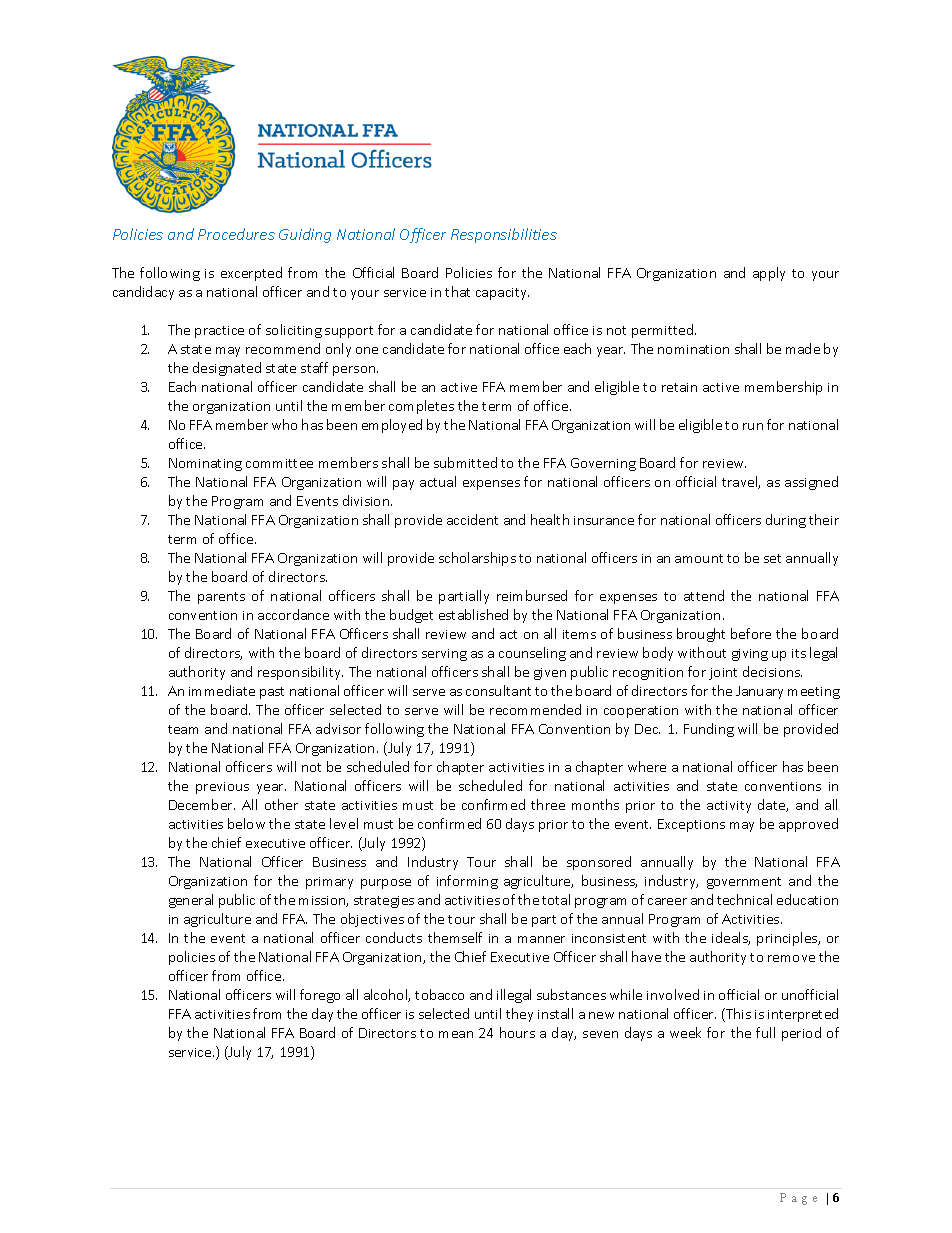 The width and height of the screenshot is (952, 1233). I want to click on run, so click(753, 426).
